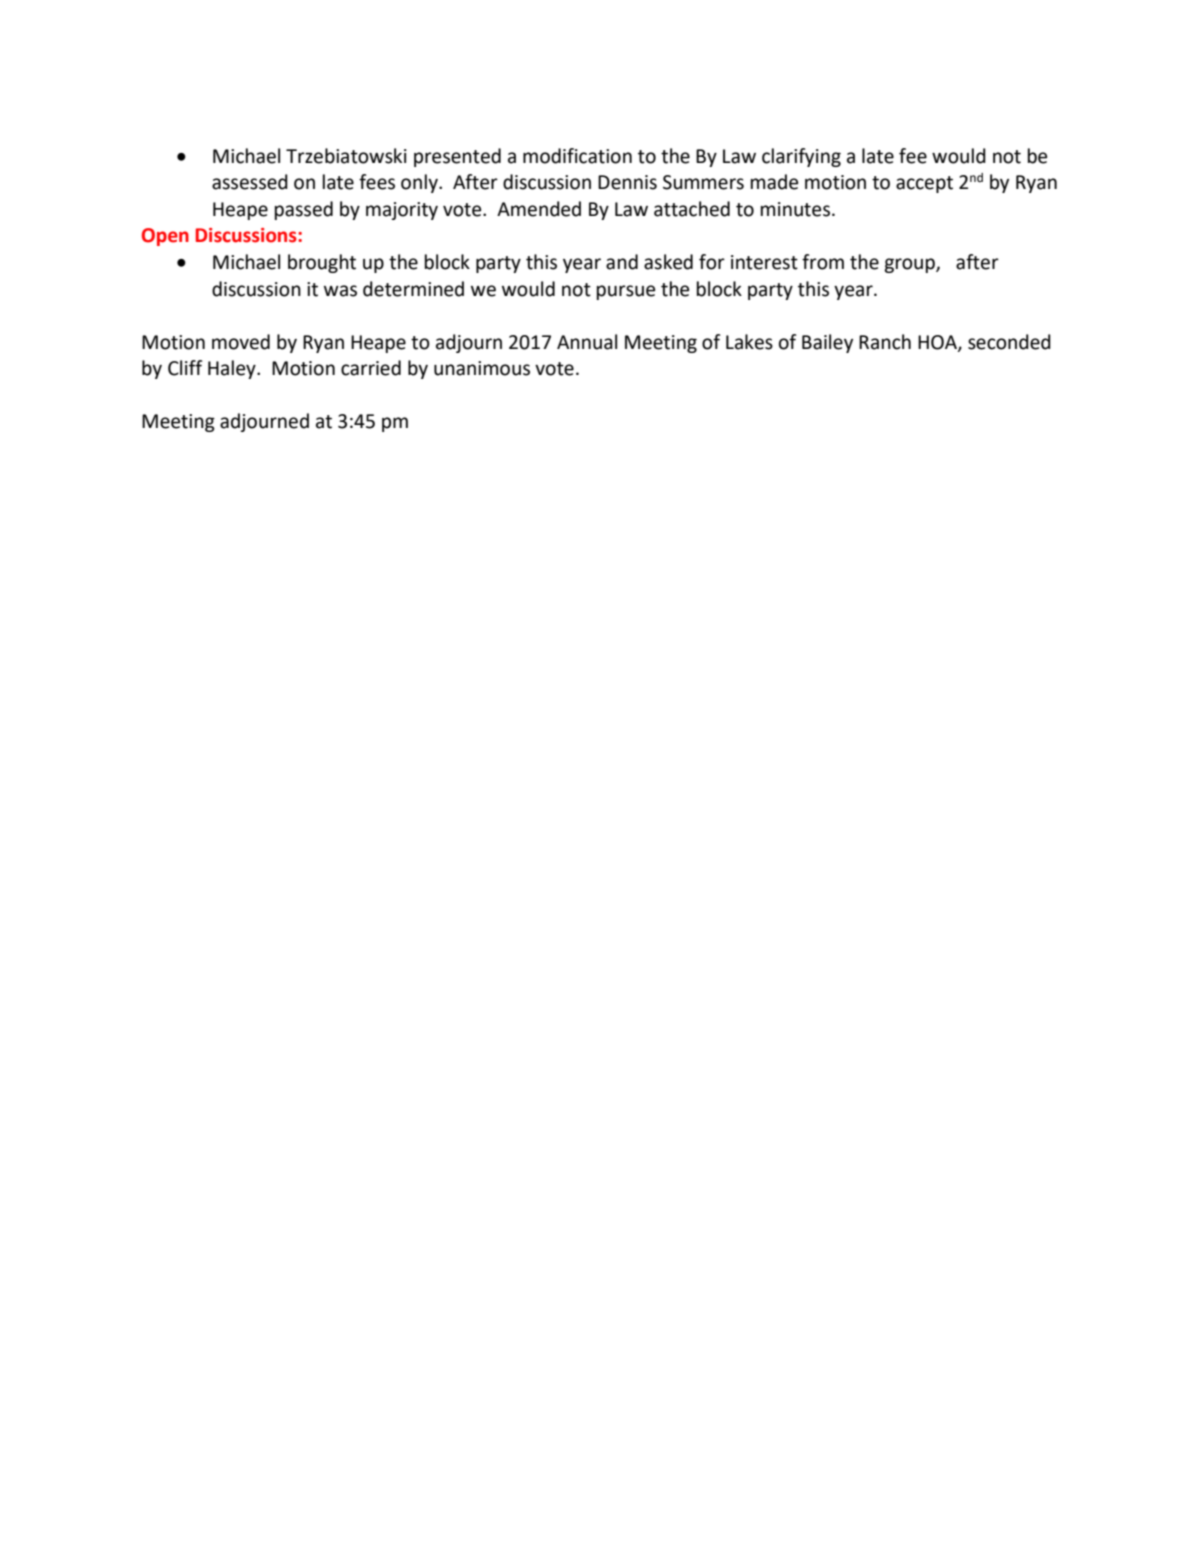  I want to click on modification, so click(577, 156).
